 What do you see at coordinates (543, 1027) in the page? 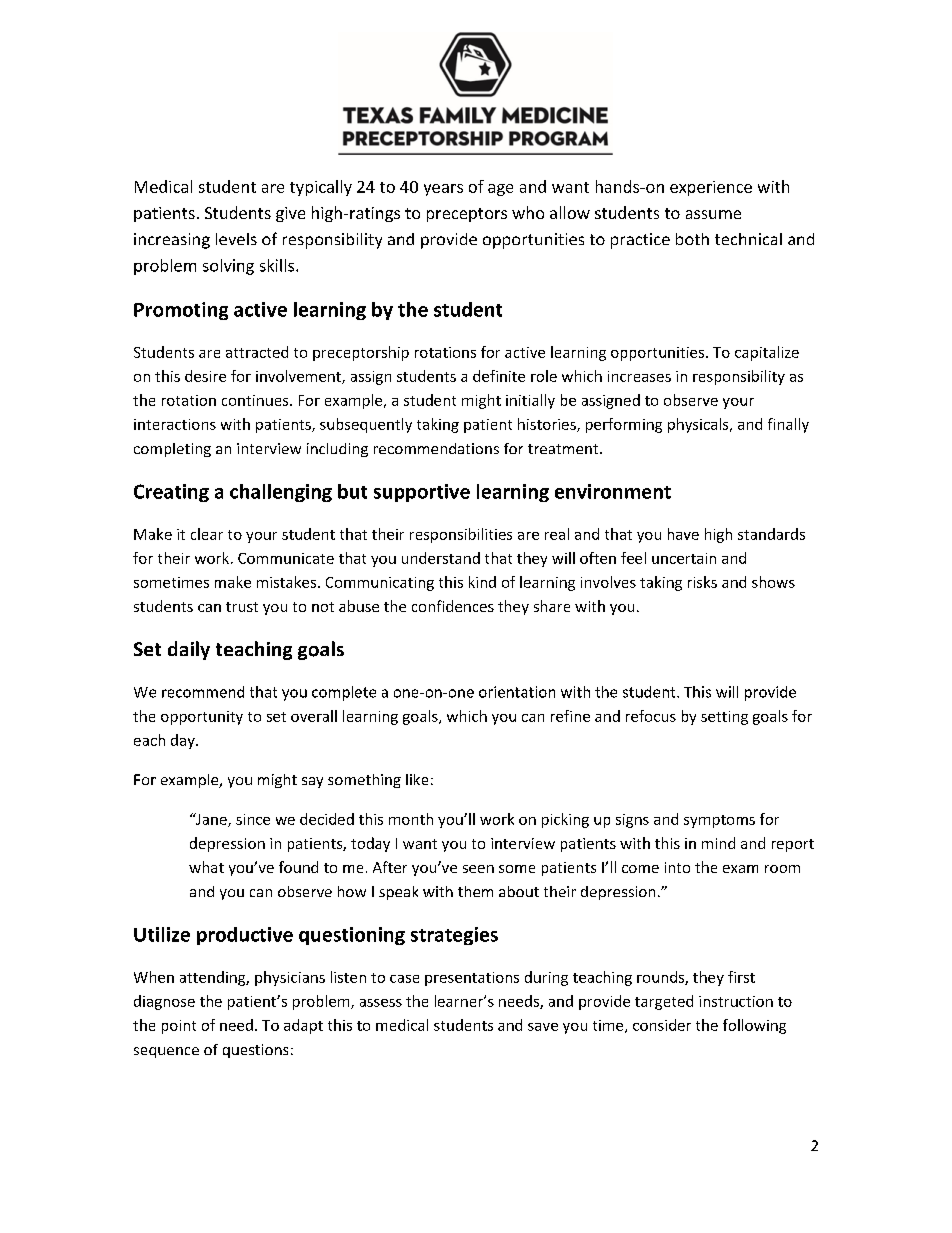
I see `save` at bounding box center [543, 1027].
